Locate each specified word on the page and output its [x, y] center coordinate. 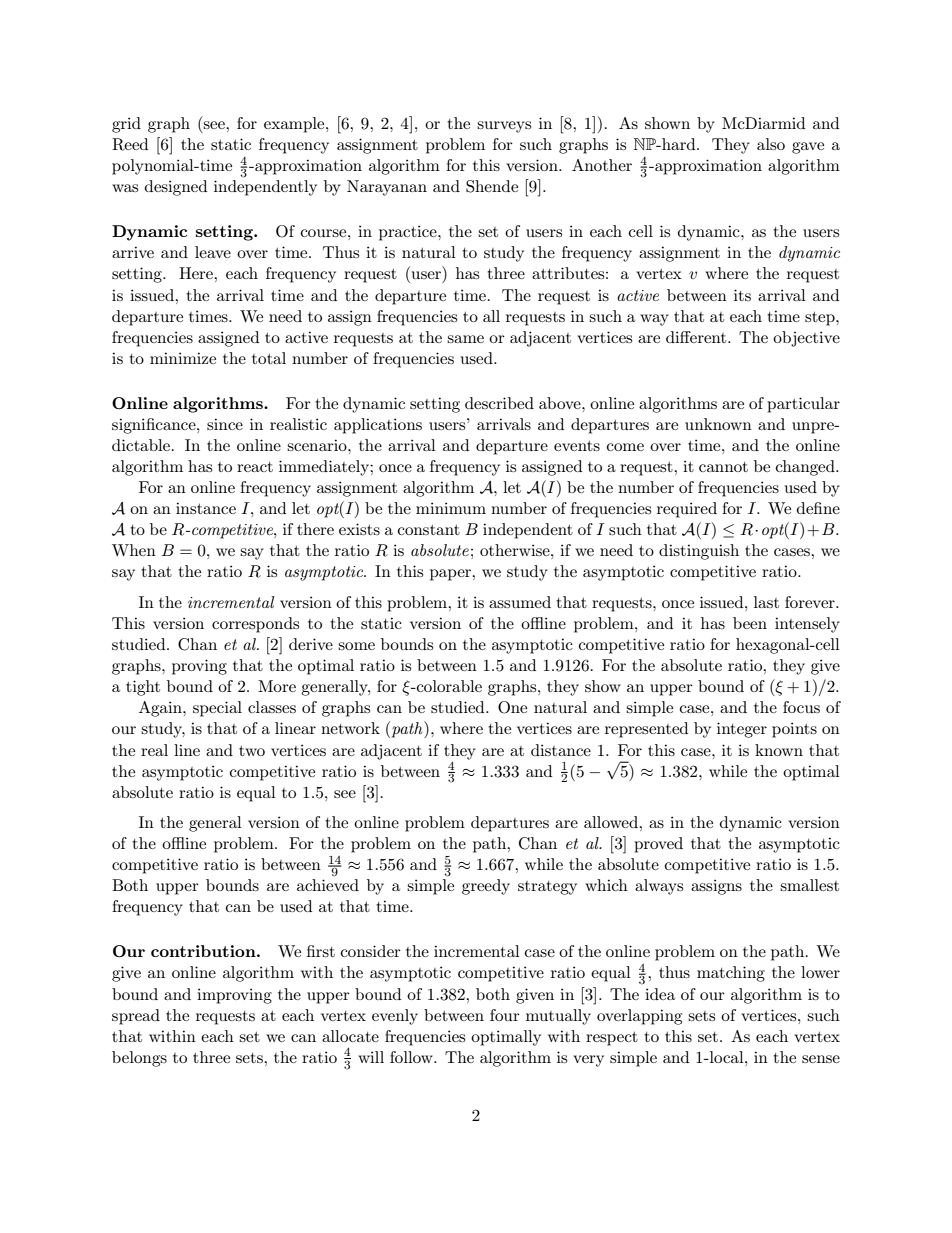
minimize [183, 358]
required [687, 510]
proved [658, 845]
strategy [547, 888]
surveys [504, 127]
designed [176, 188]
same [465, 339]
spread [136, 1017]
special [217, 709]
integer [742, 730]
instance [206, 508]
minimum [451, 508]
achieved [328, 885]
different [697, 337]
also [771, 144]
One [512, 707]
